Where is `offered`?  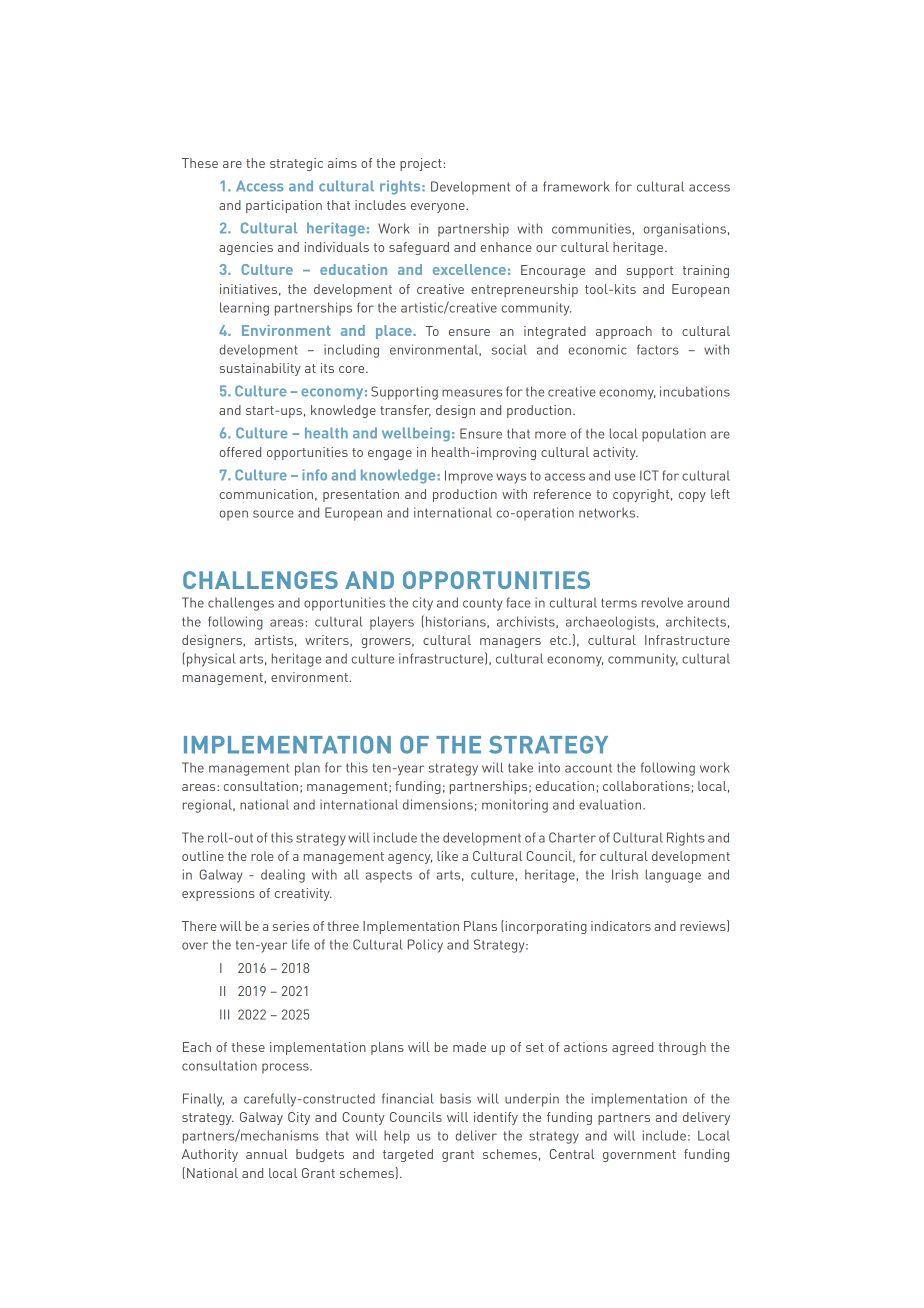 offered is located at coordinates (240, 452).
